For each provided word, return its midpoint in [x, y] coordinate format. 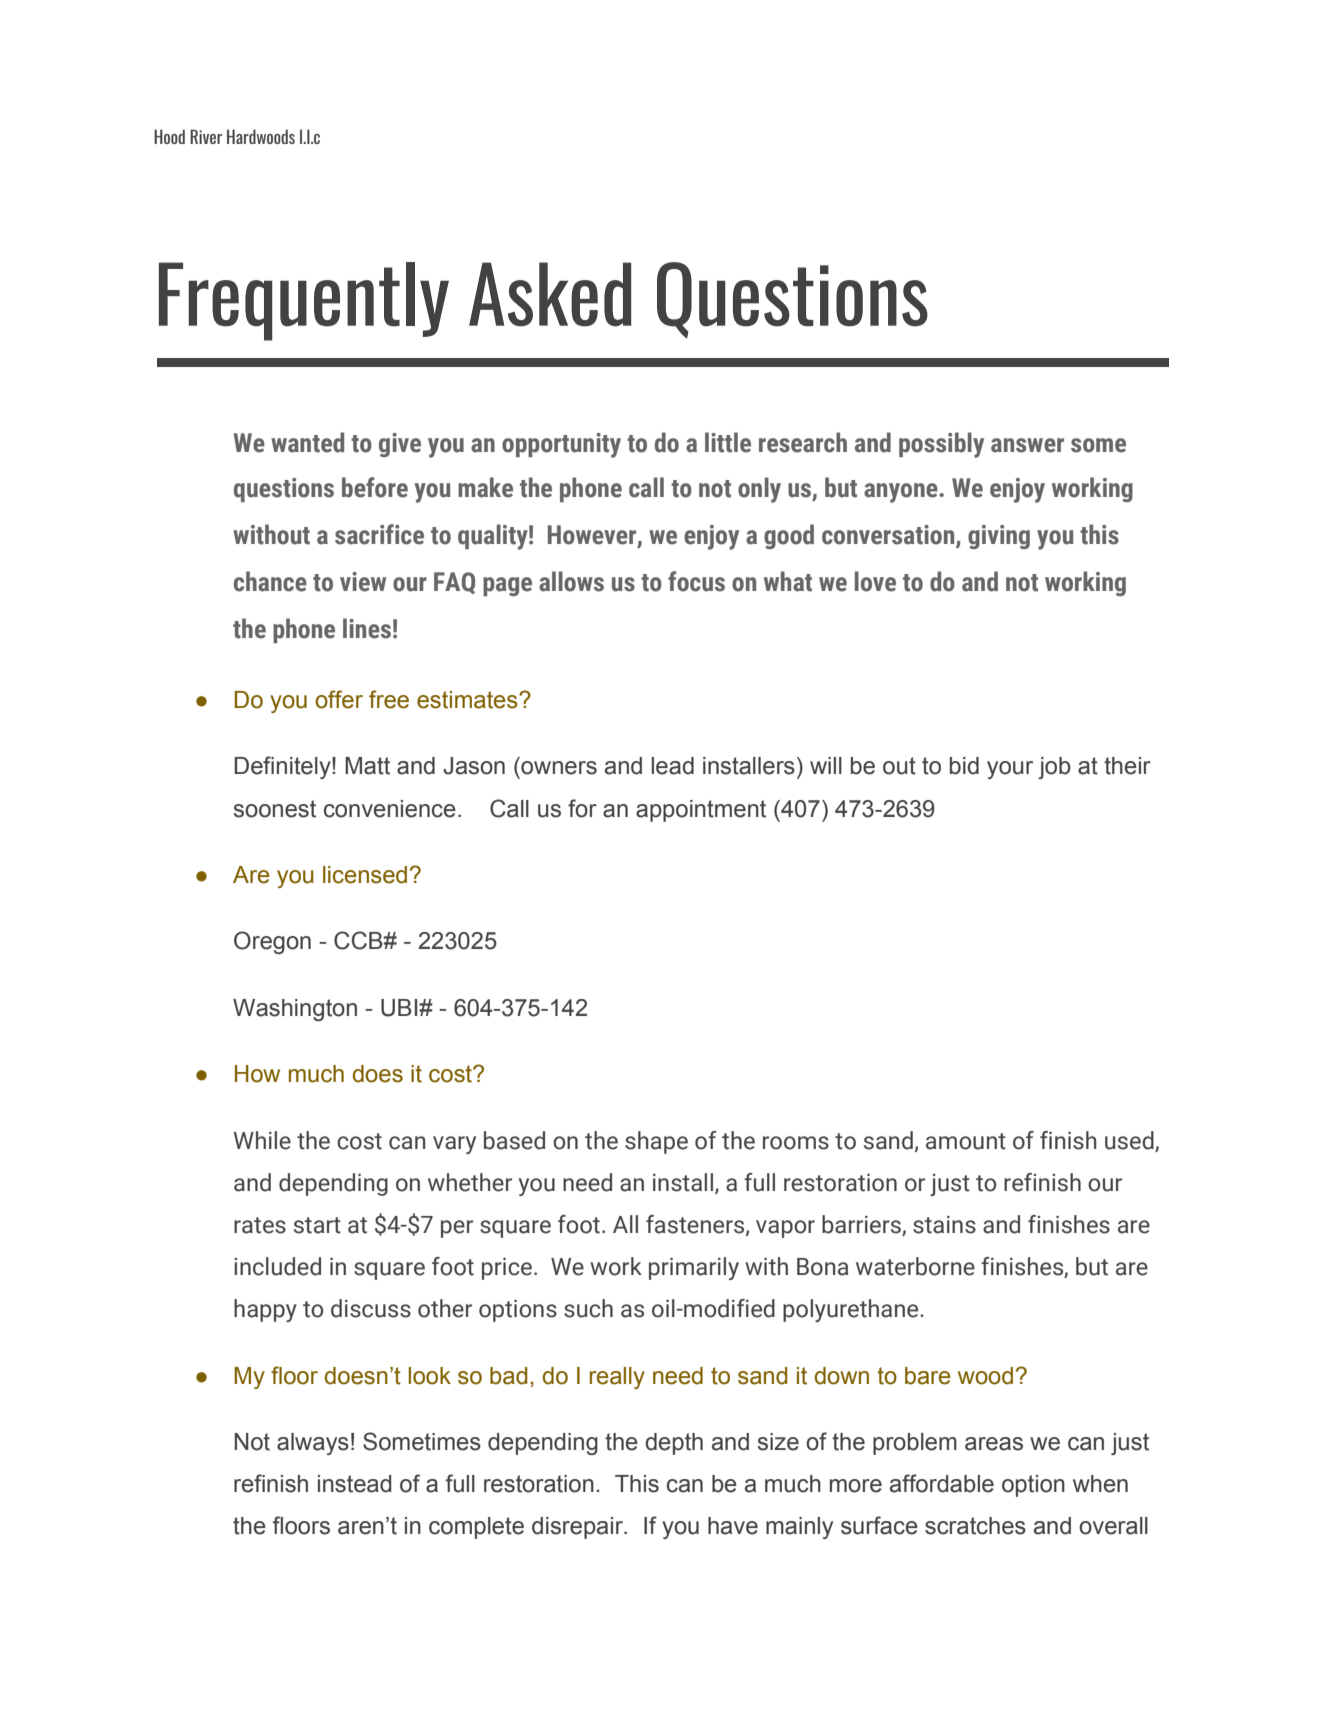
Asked [550, 294]
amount [966, 1141]
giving [999, 537]
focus [696, 581]
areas [994, 1444]
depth [674, 1444]
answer [1027, 445]
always [313, 1444]
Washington [295, 1010]
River [206, 136]
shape [656, 1142]
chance [270, 581]
